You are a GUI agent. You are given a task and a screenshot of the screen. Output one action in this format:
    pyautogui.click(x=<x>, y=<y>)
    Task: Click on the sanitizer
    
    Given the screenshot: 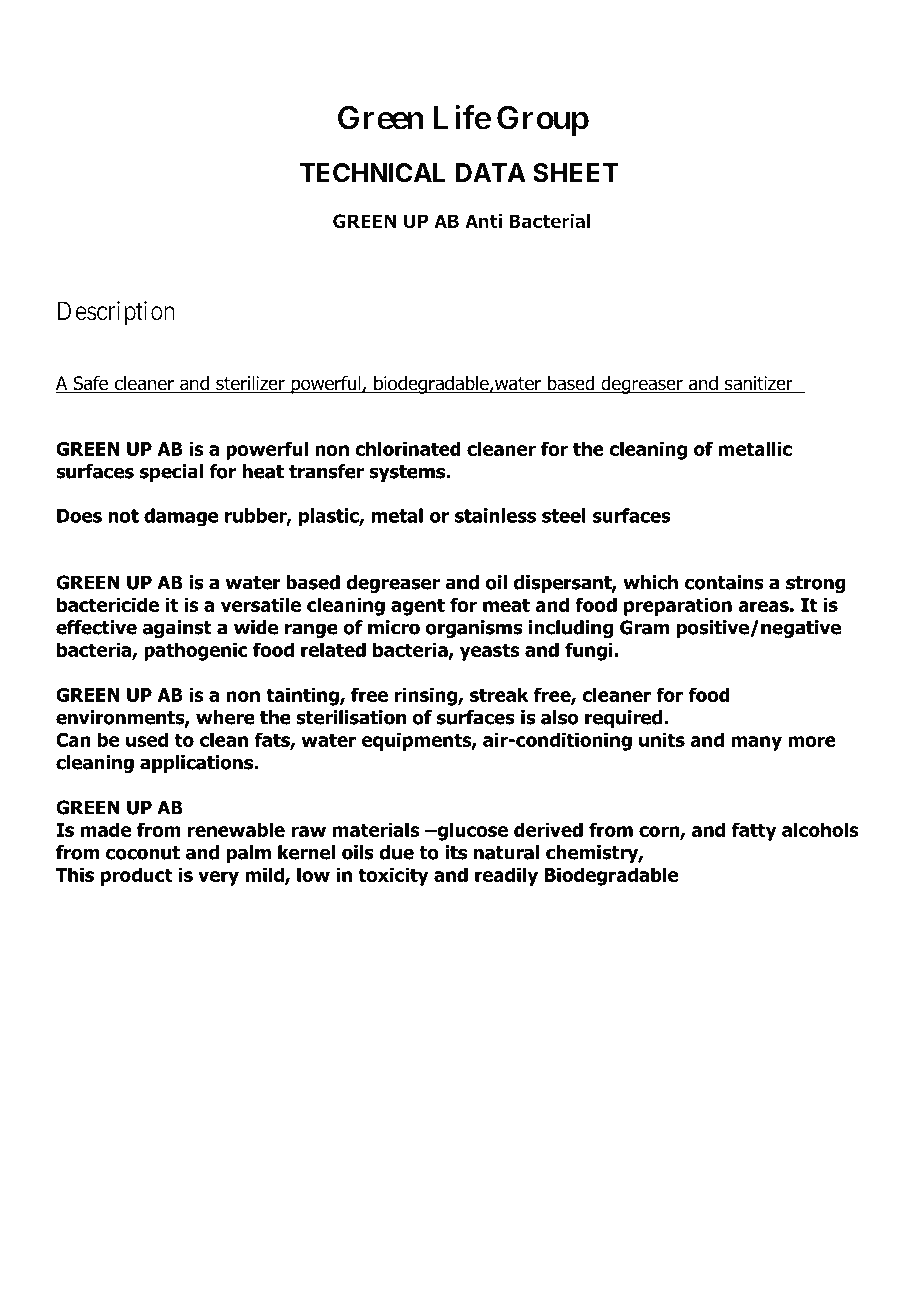 What is the action you would take?
    pyautogui.click(x=759, y=384)
